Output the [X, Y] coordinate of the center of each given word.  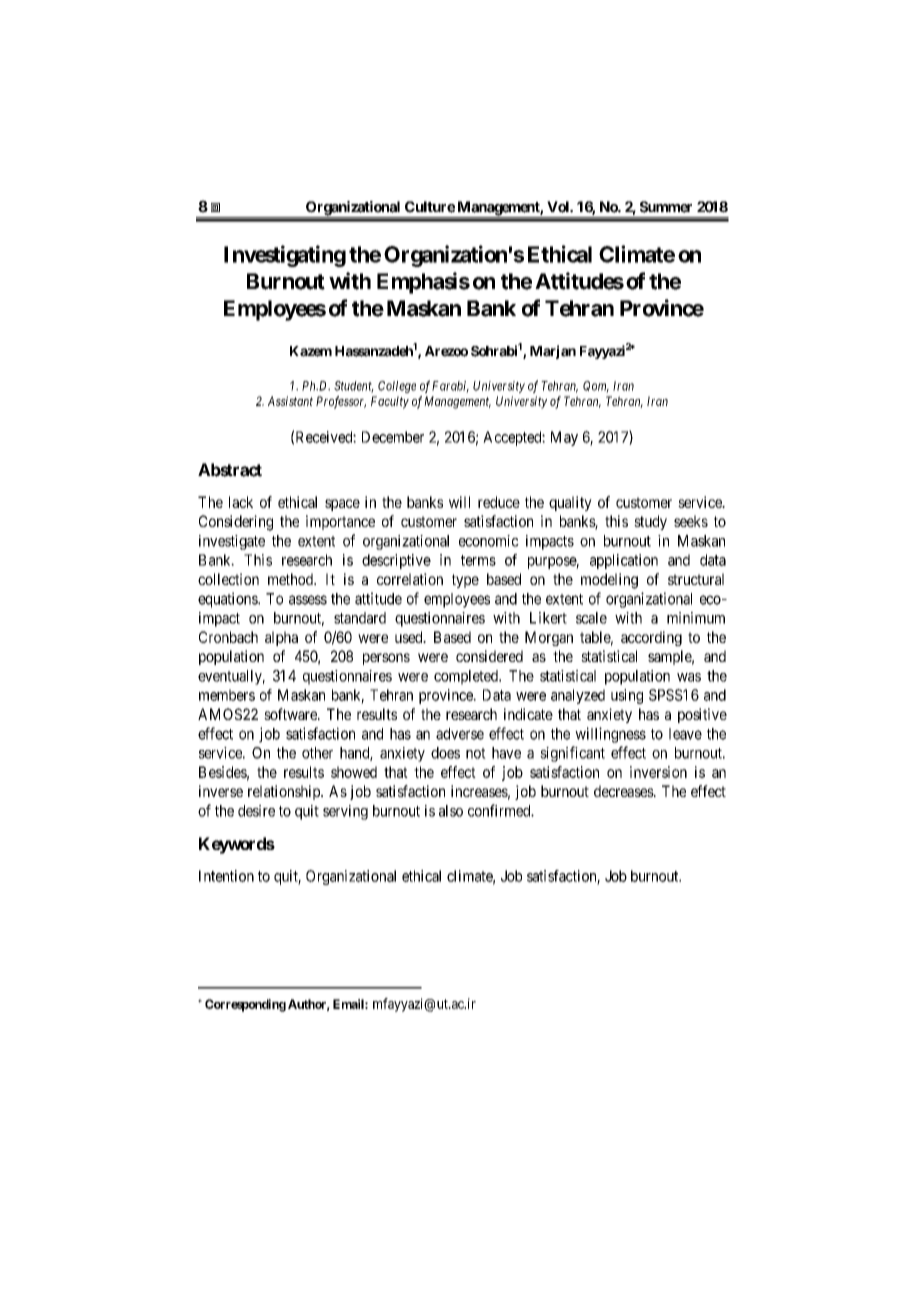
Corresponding [245, 1005]
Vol [559, 207]
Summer [666, 207]
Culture [430, 207]
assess [308, 600]
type [465, 581]
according [651, 638]
